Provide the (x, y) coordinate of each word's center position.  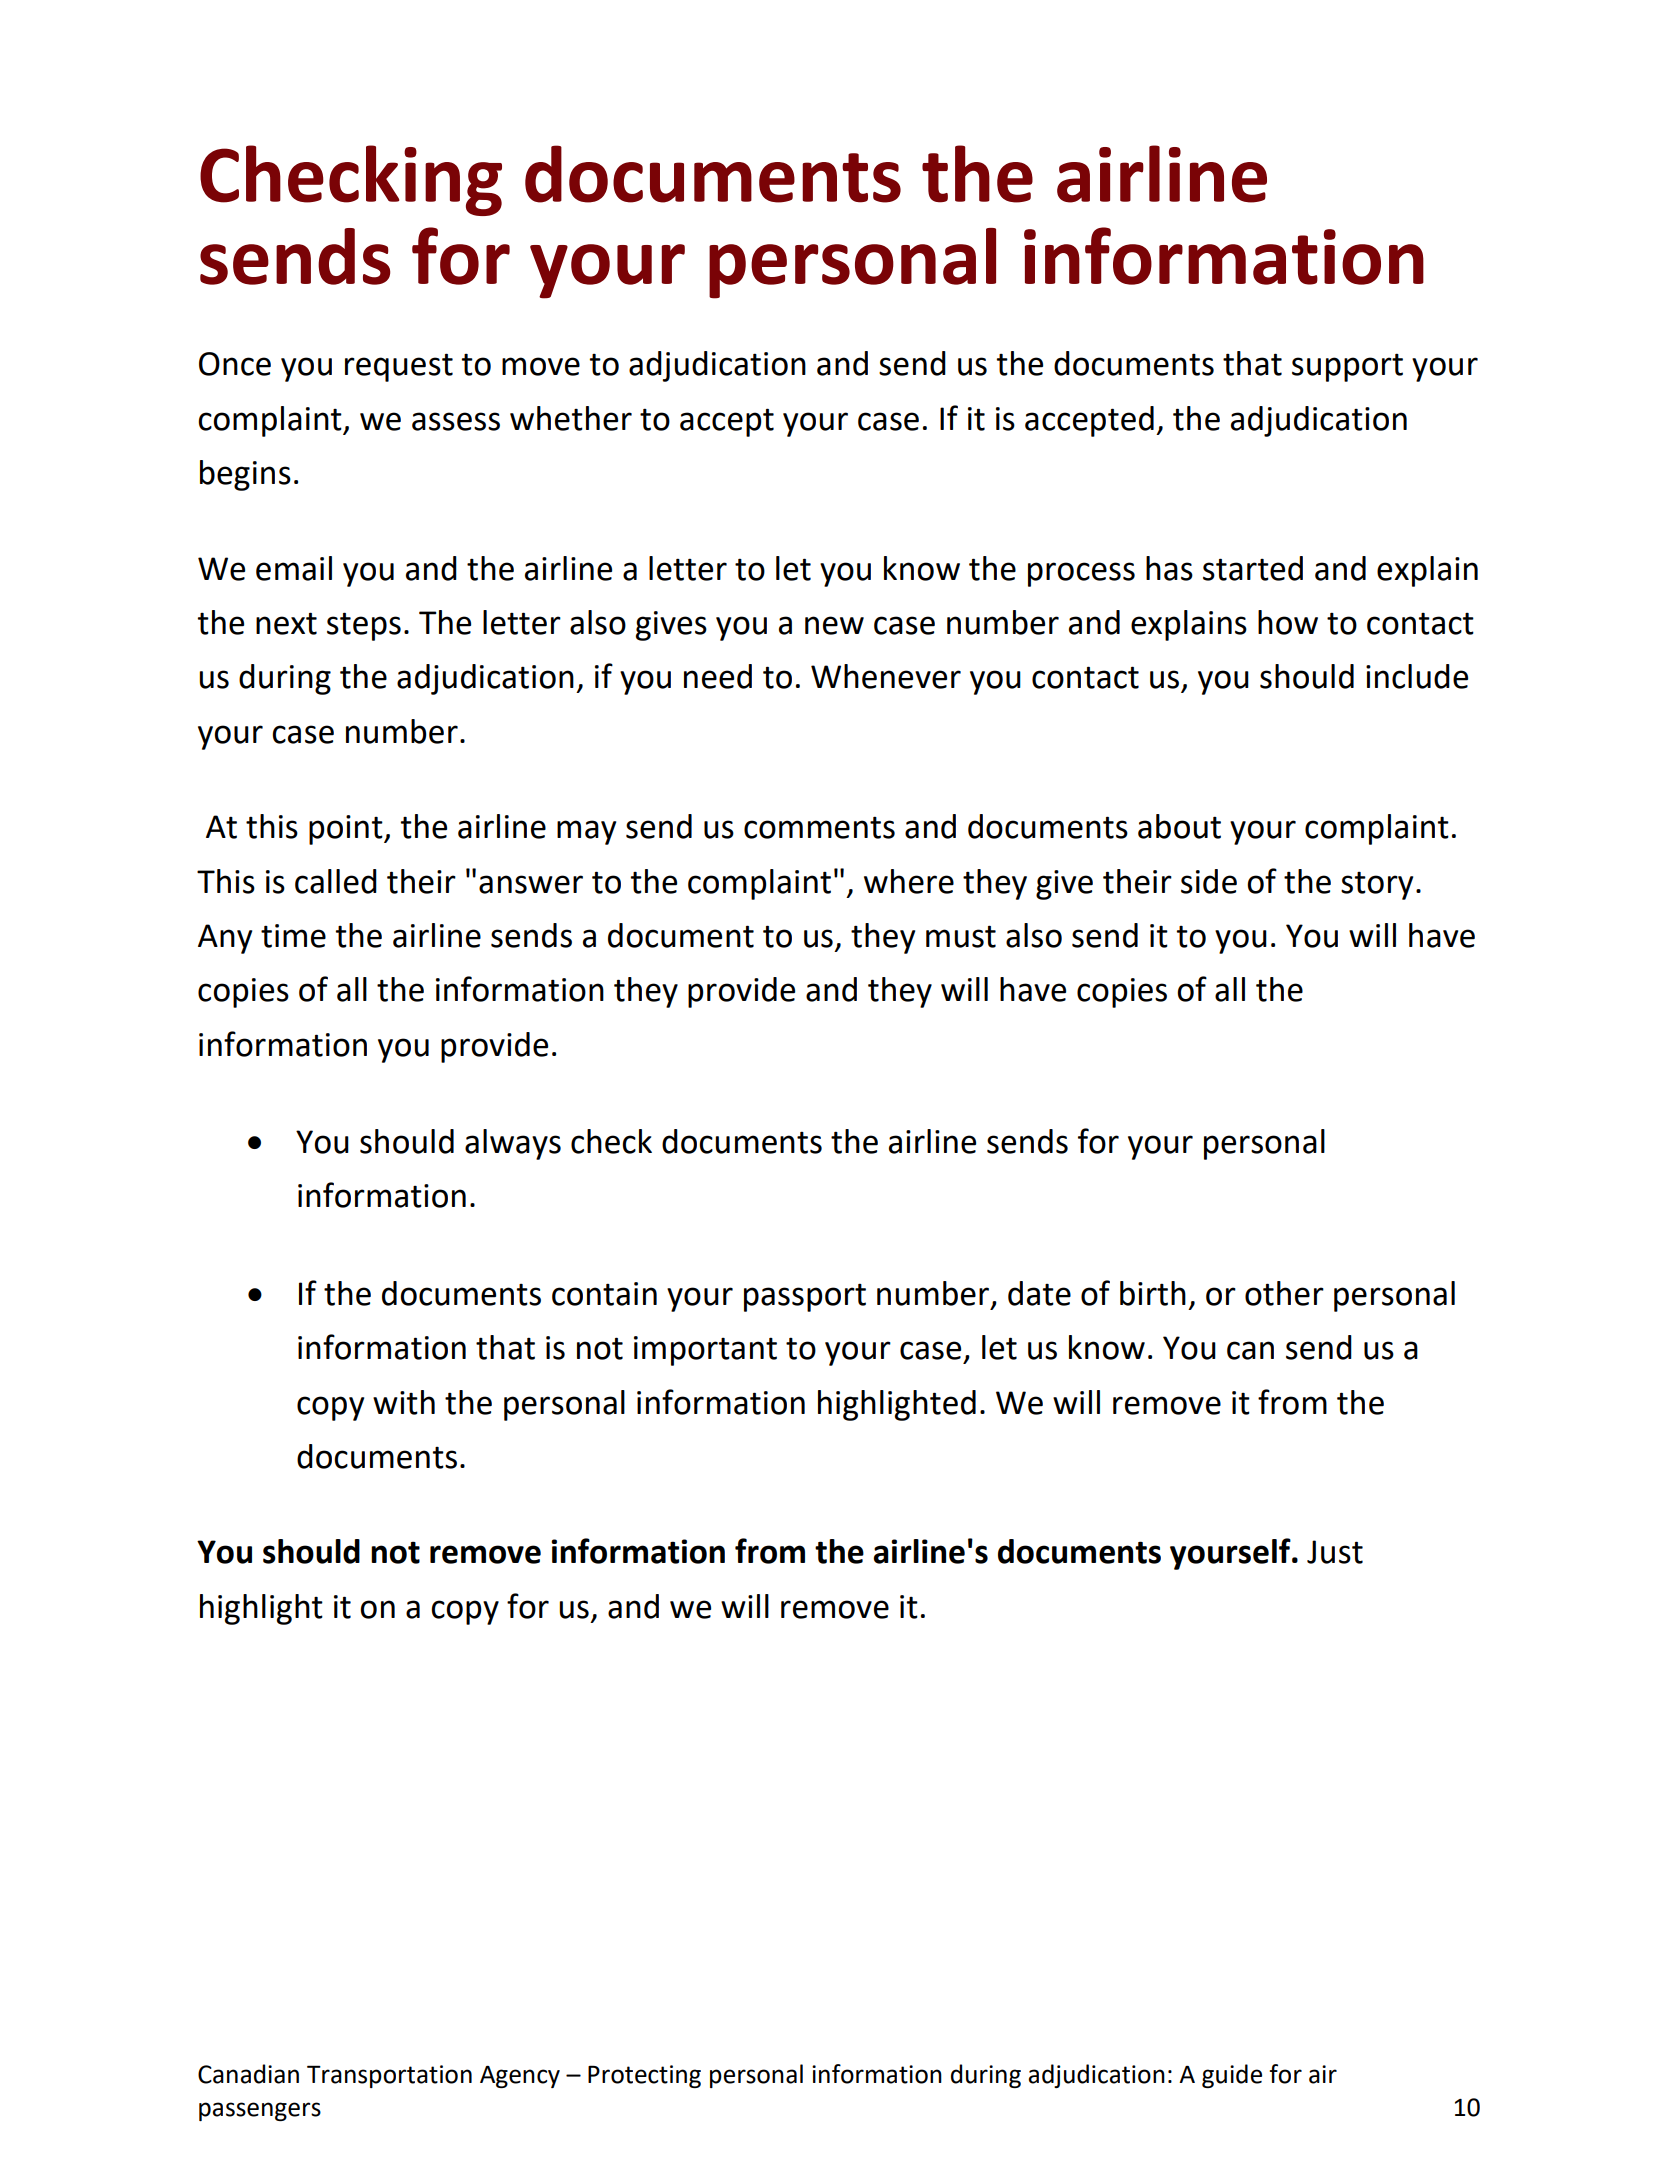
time (293, 936)
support (1347, 367)
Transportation (389, 2076)
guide (1232, 2076)
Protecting (644, 2076)
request (399, 367)
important (705, 1351)
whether (571, 418)
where (909, 881)
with (404, 1402)
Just (1335, 1552)
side (1209, 881)
